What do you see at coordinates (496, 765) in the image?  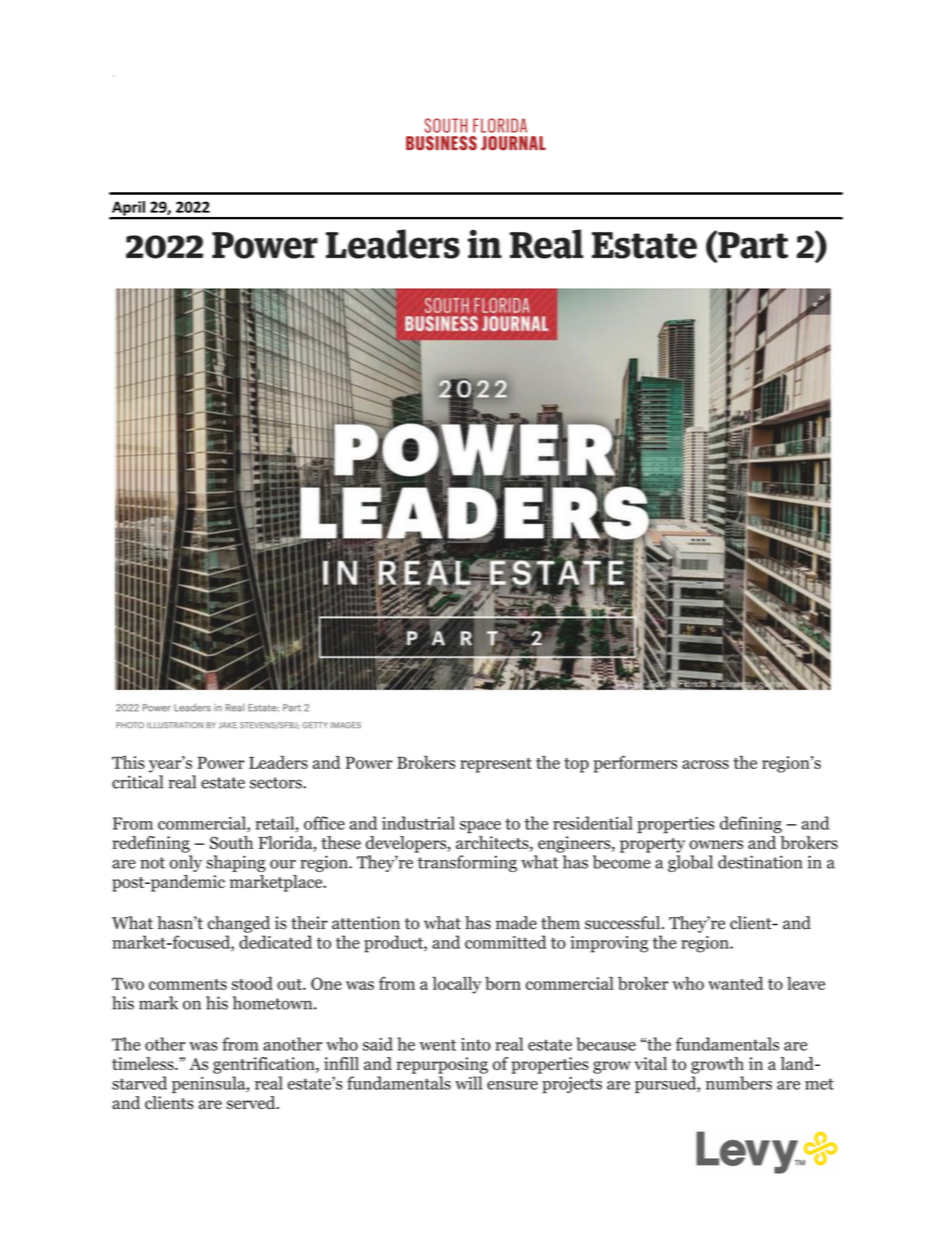 I see `represent` at bounding box center [496, 765].
